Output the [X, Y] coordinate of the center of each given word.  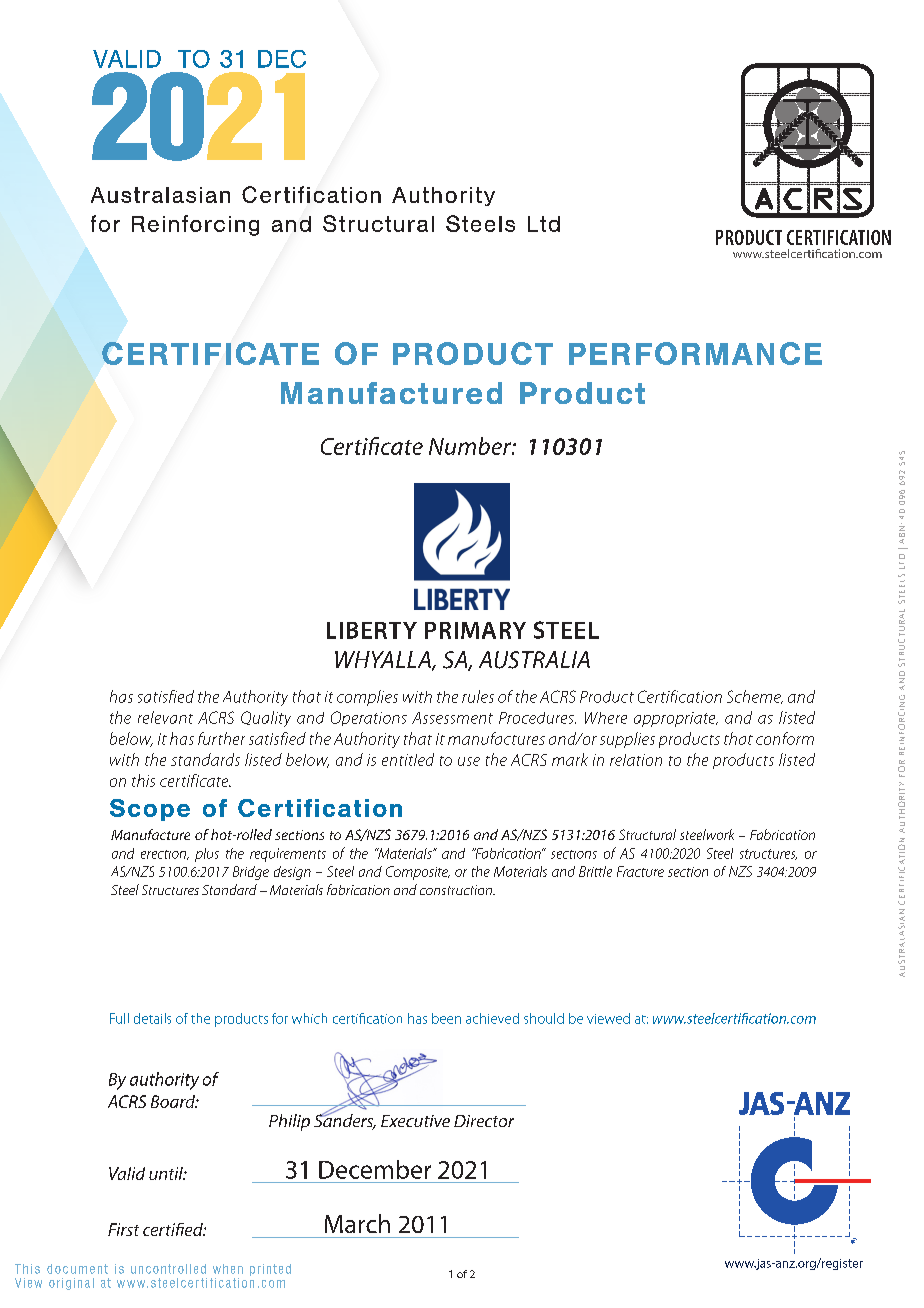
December [375, 1169]
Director [484, 1121]
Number [471, 446]
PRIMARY [475, 630]
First [123, 1229]
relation [636, 760]
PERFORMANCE [695, 353]
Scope [150, 810]
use [469, 761]
